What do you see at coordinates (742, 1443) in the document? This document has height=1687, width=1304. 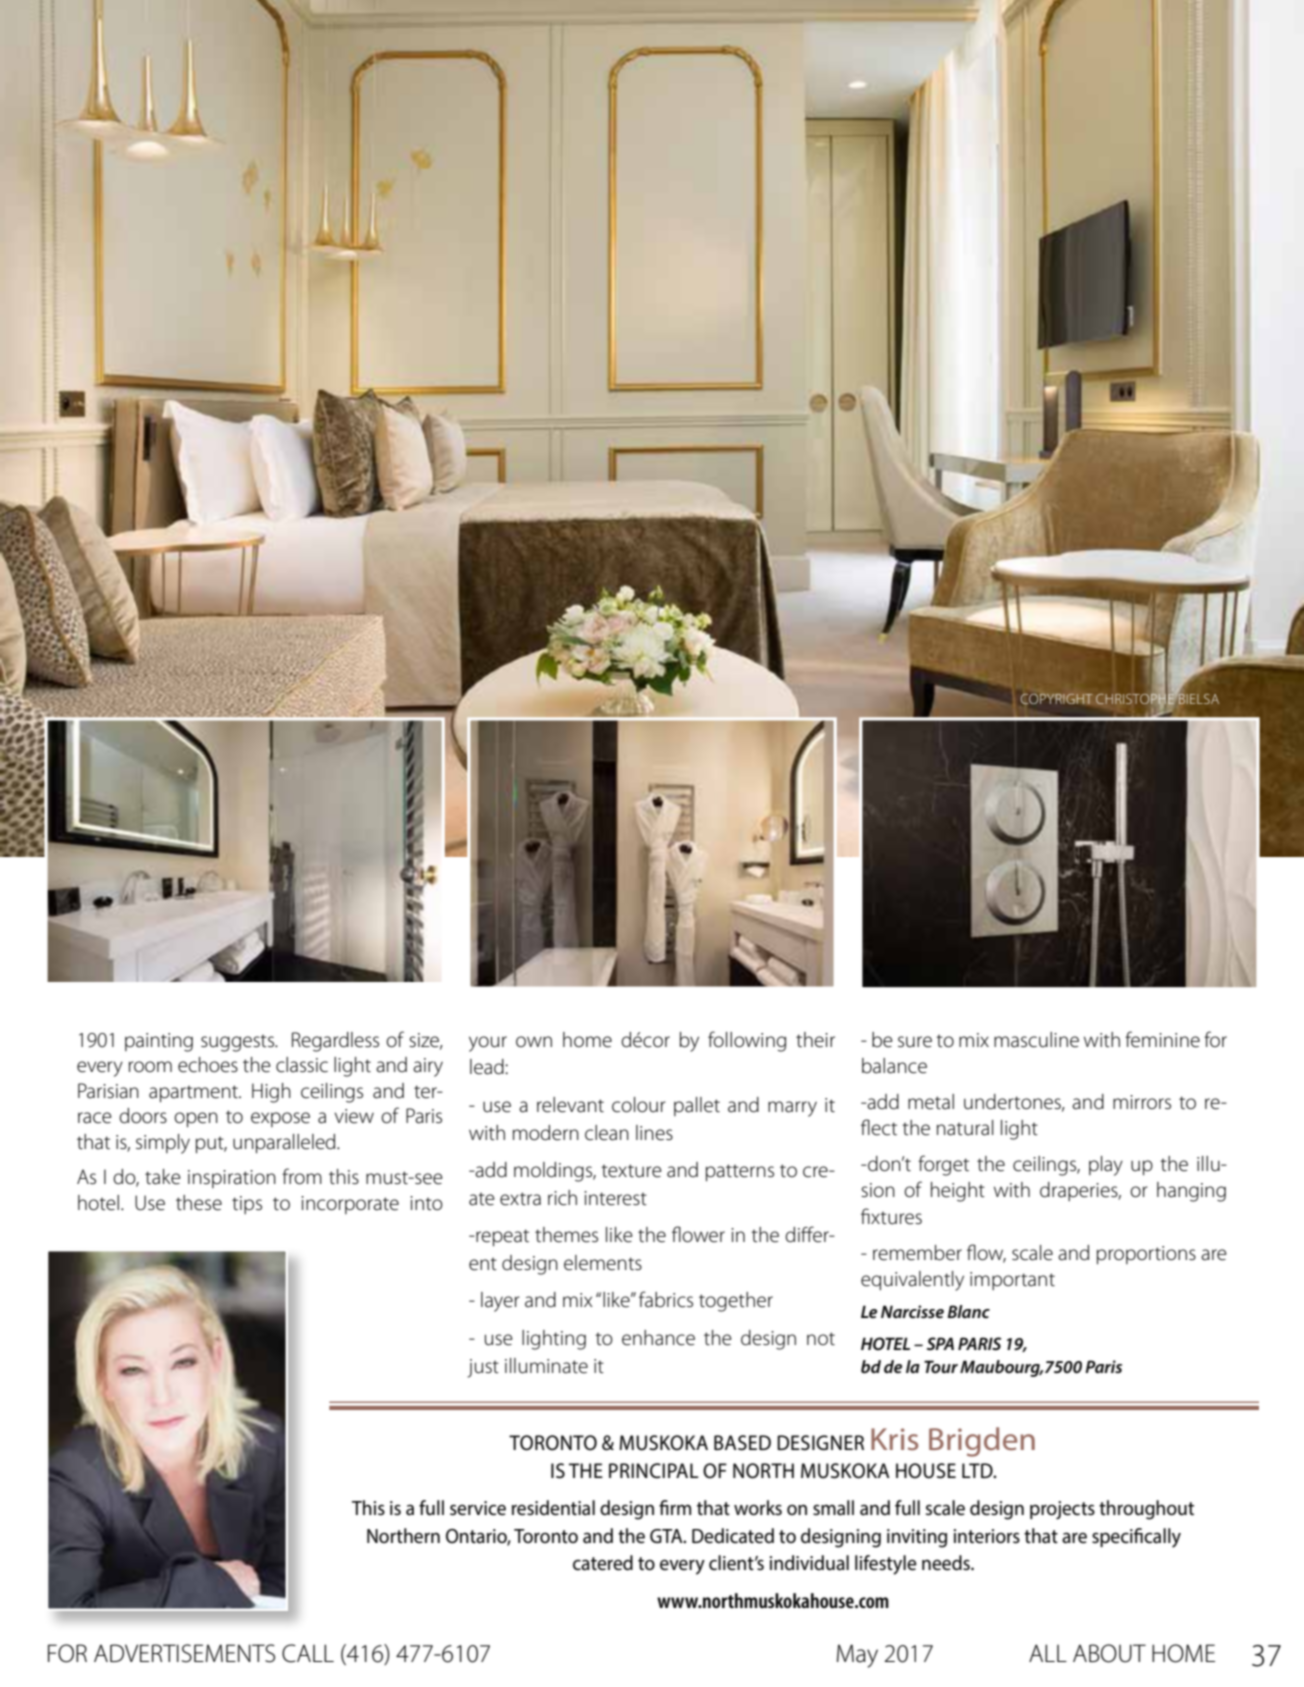 I see `BASED` at bounding box center [742, 1443].
